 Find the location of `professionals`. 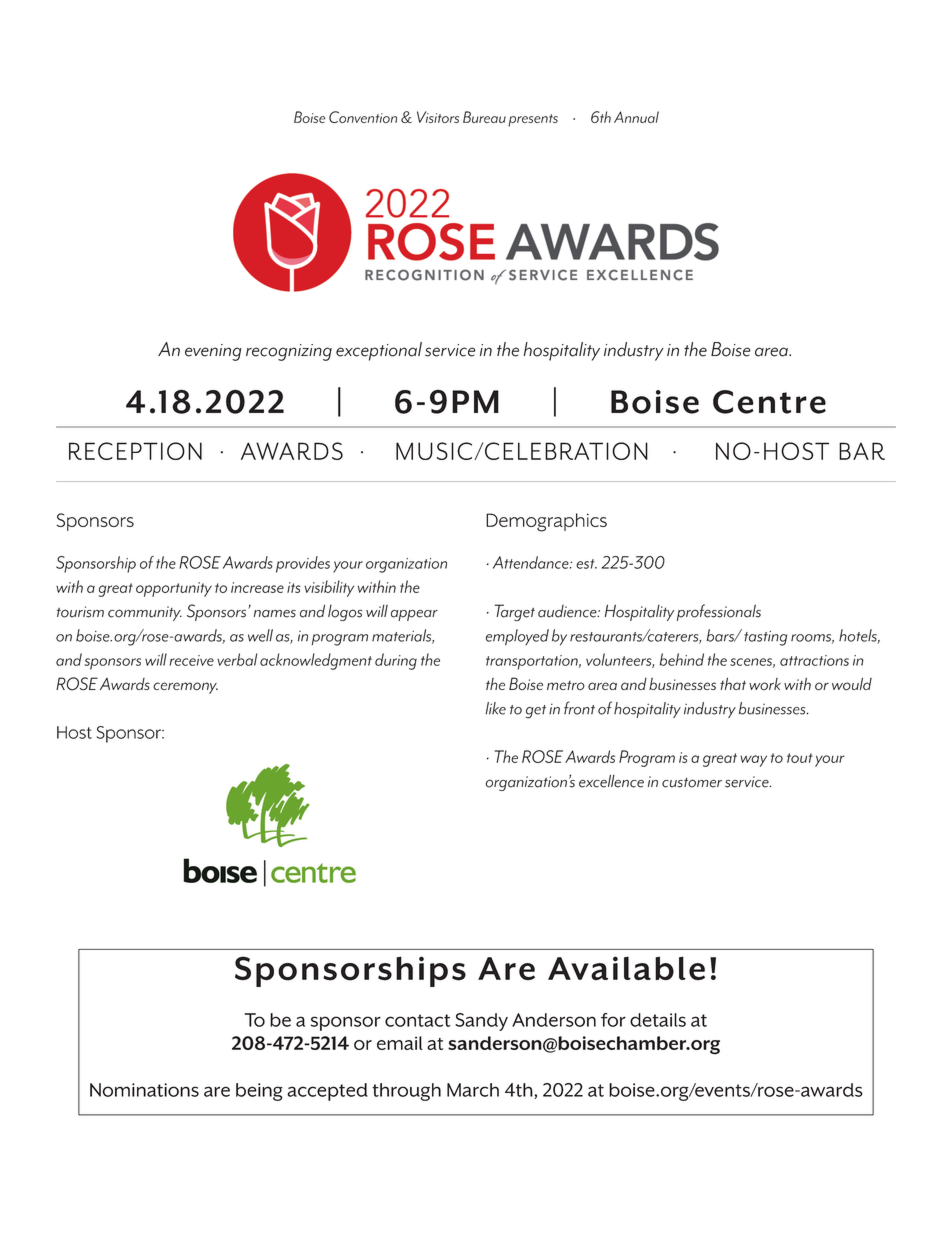

professionals is located at coordinates (719, 612).
